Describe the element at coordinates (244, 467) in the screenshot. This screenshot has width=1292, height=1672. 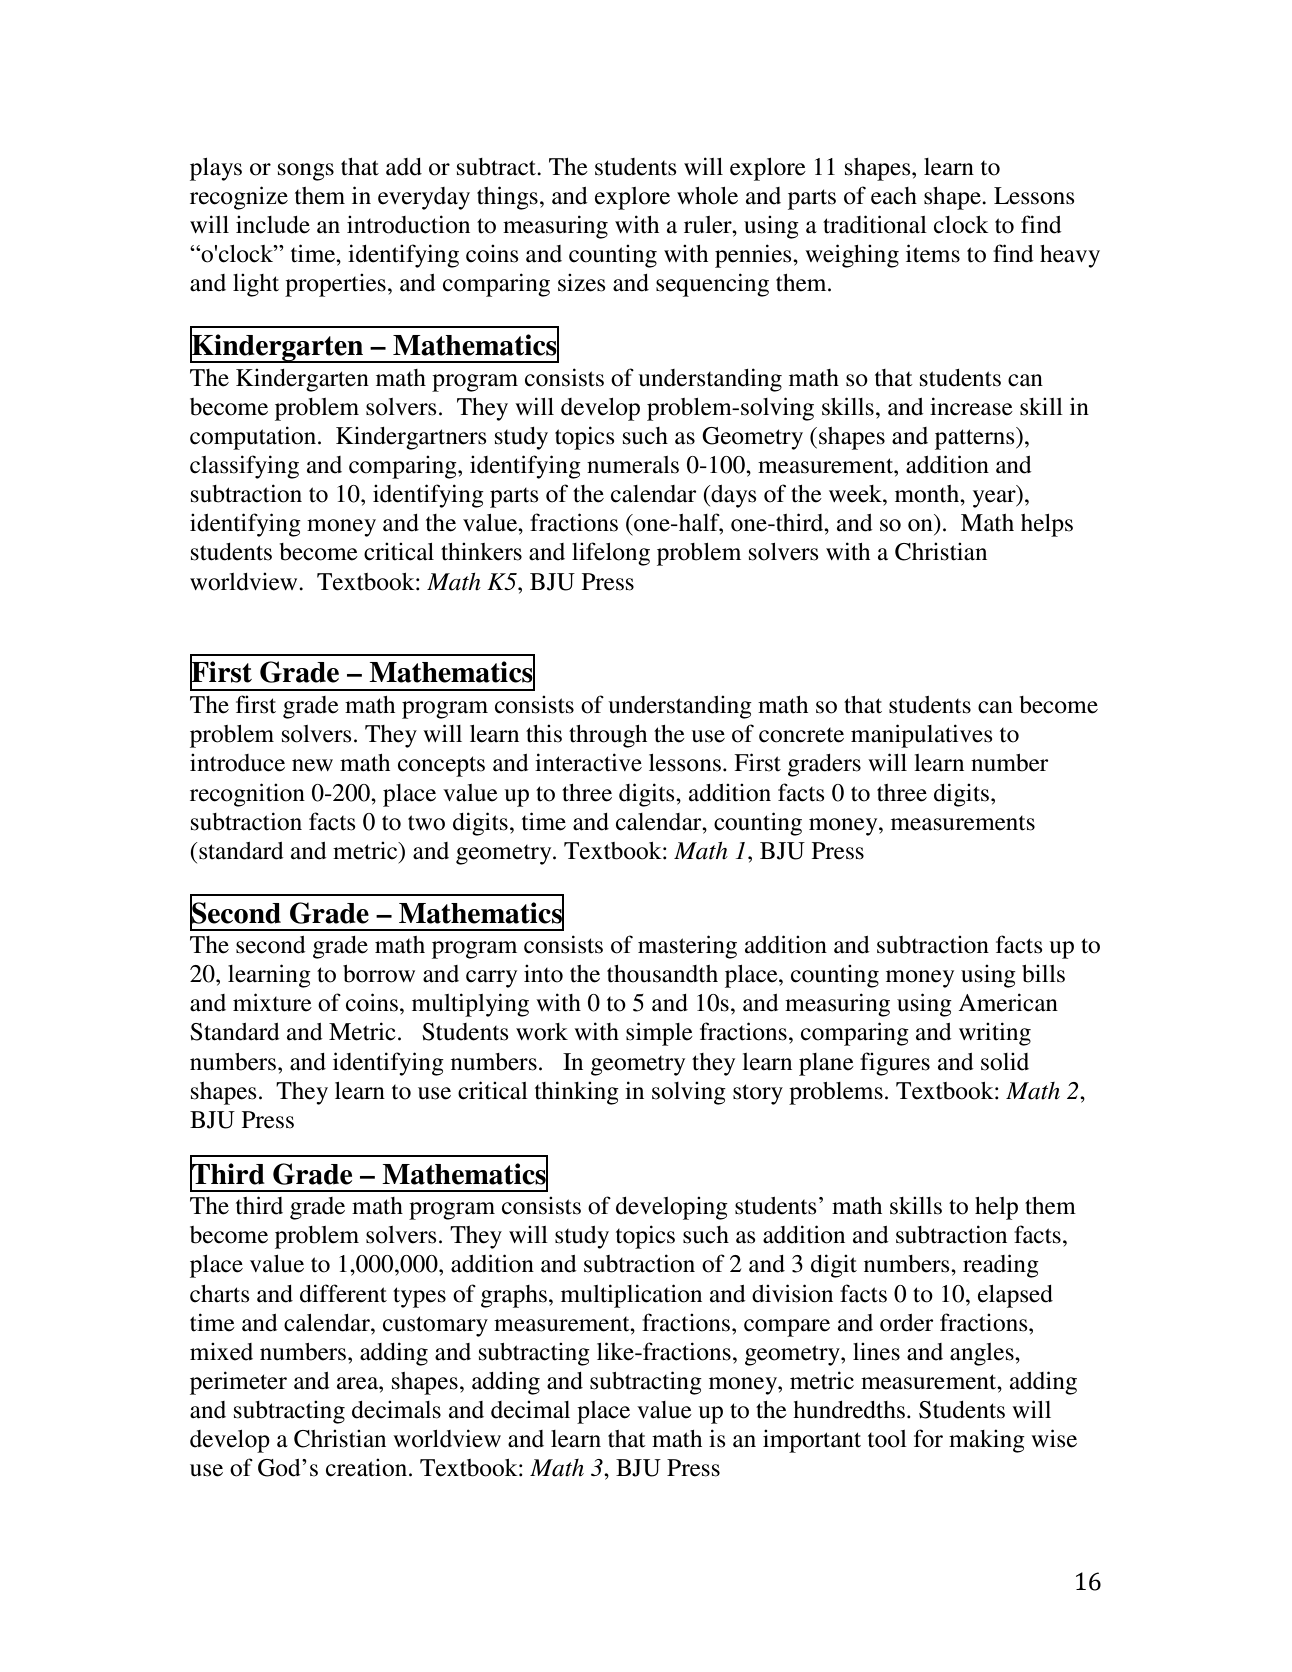
I see `classifying` at that location.
